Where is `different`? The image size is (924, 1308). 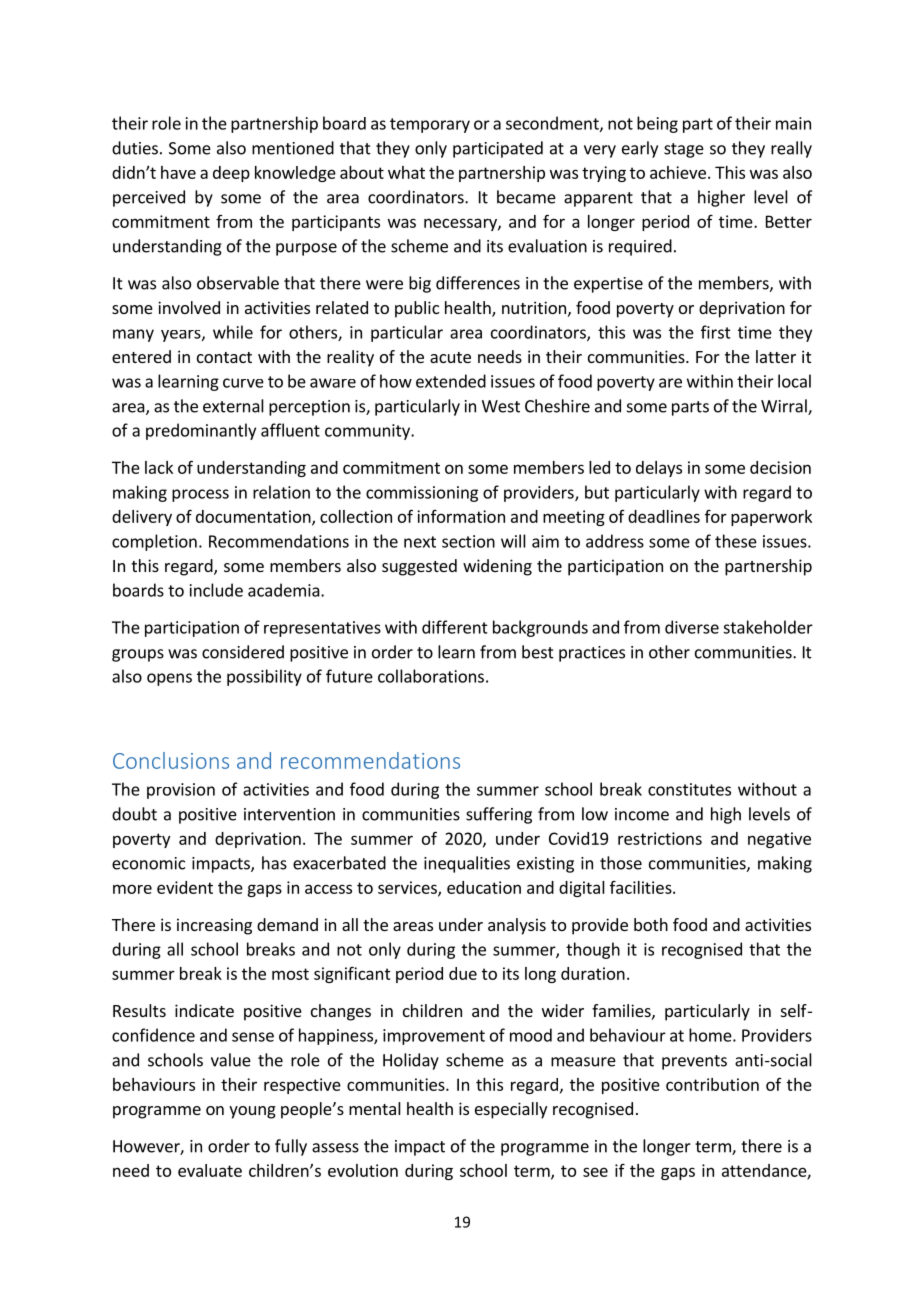 different is located at coordinates (455, 627).
